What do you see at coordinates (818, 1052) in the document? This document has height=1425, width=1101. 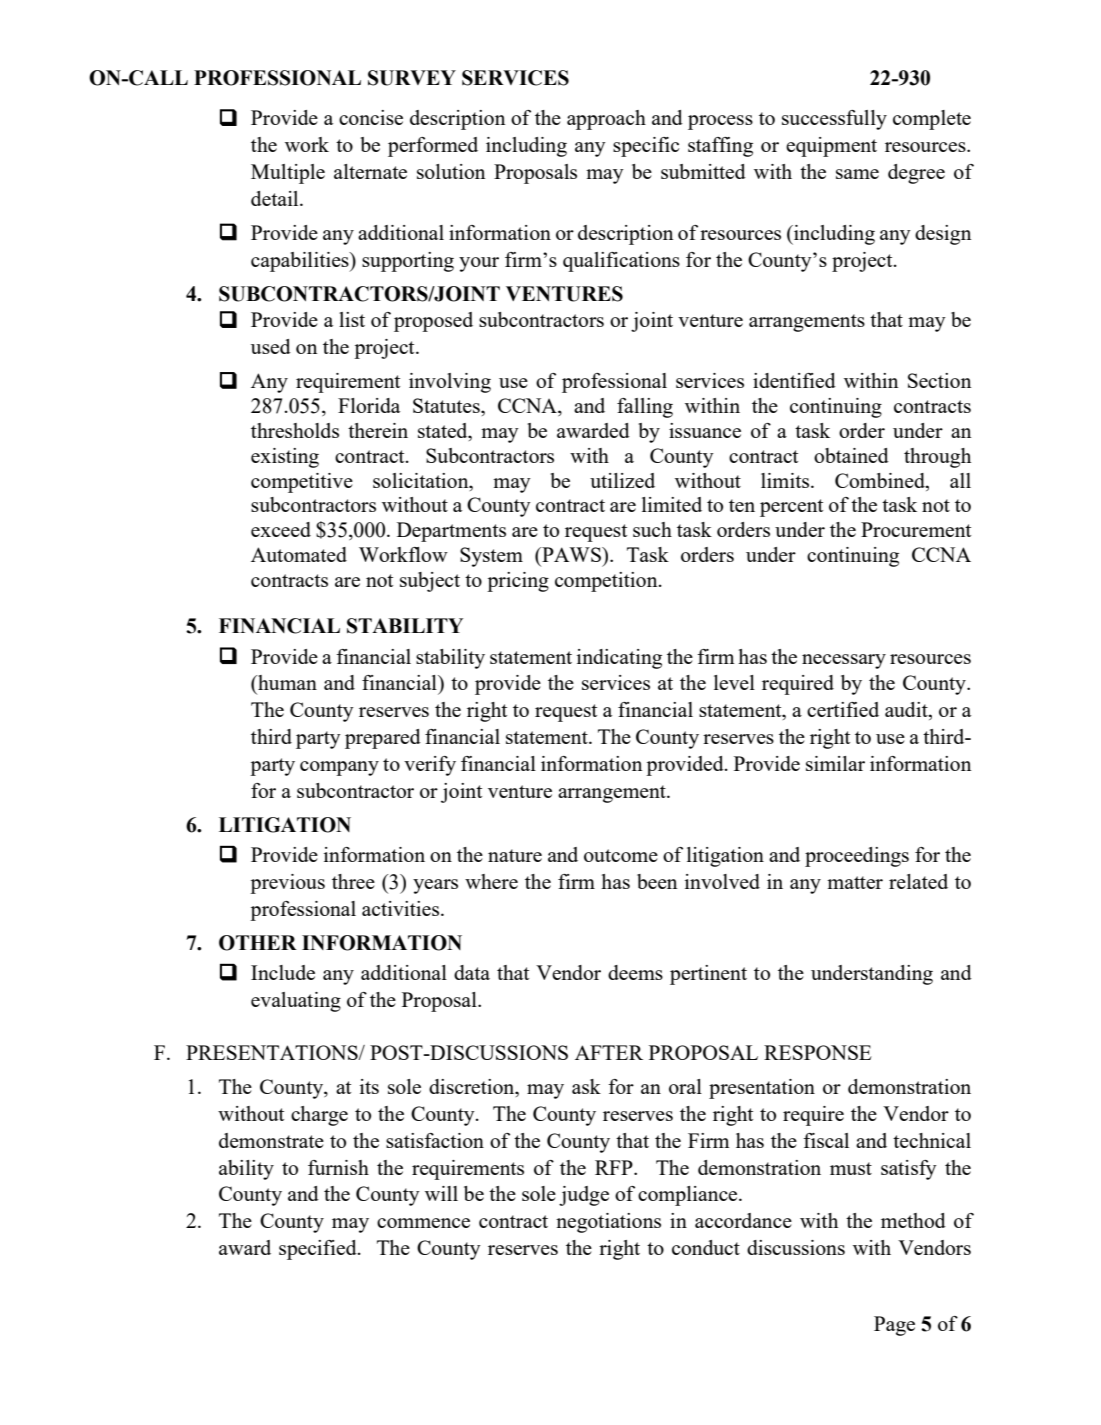 I see `RESPONSE` at bounding box center [818, 1052].
